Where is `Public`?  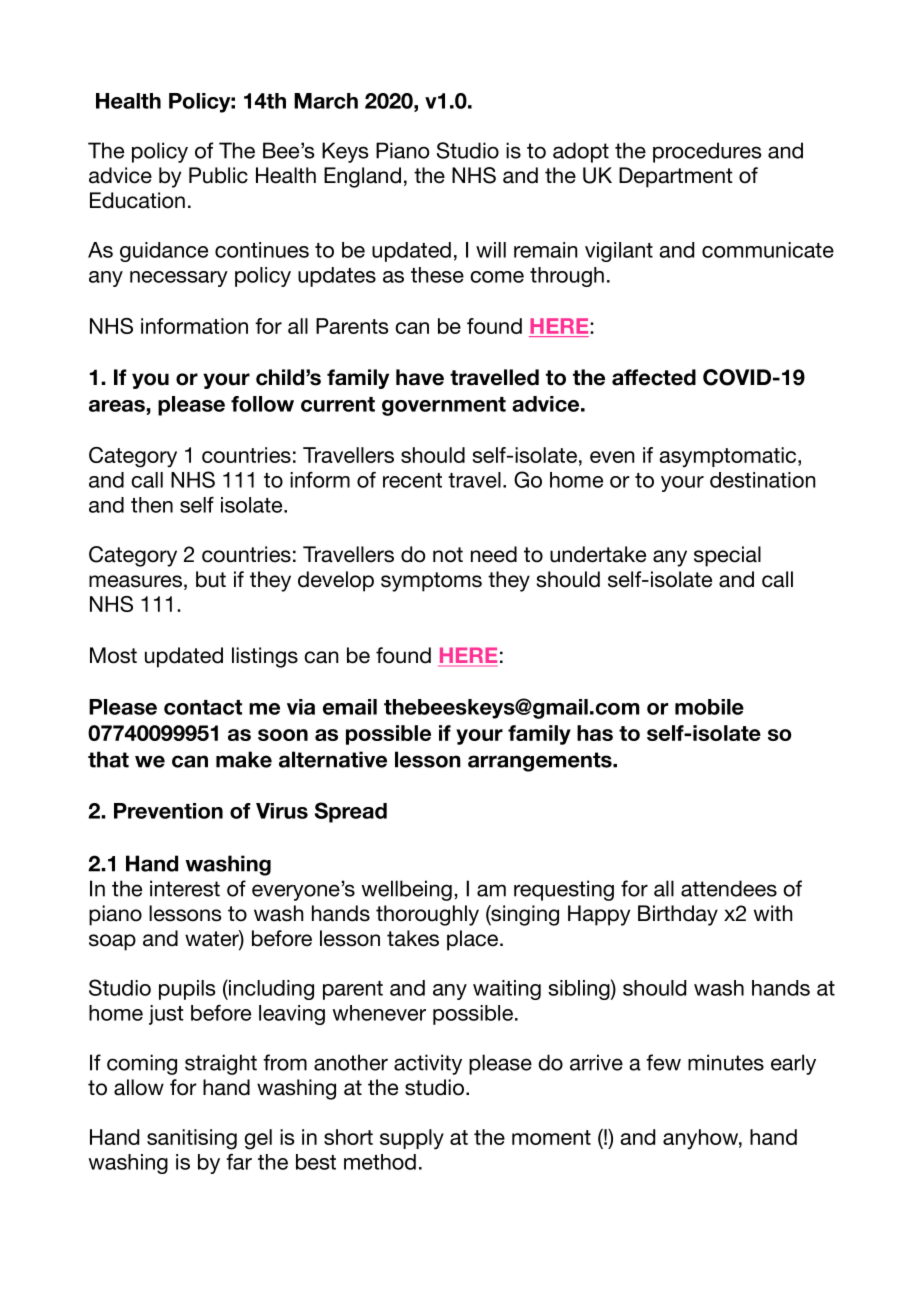 Public is located at coordinates (218, 175).
